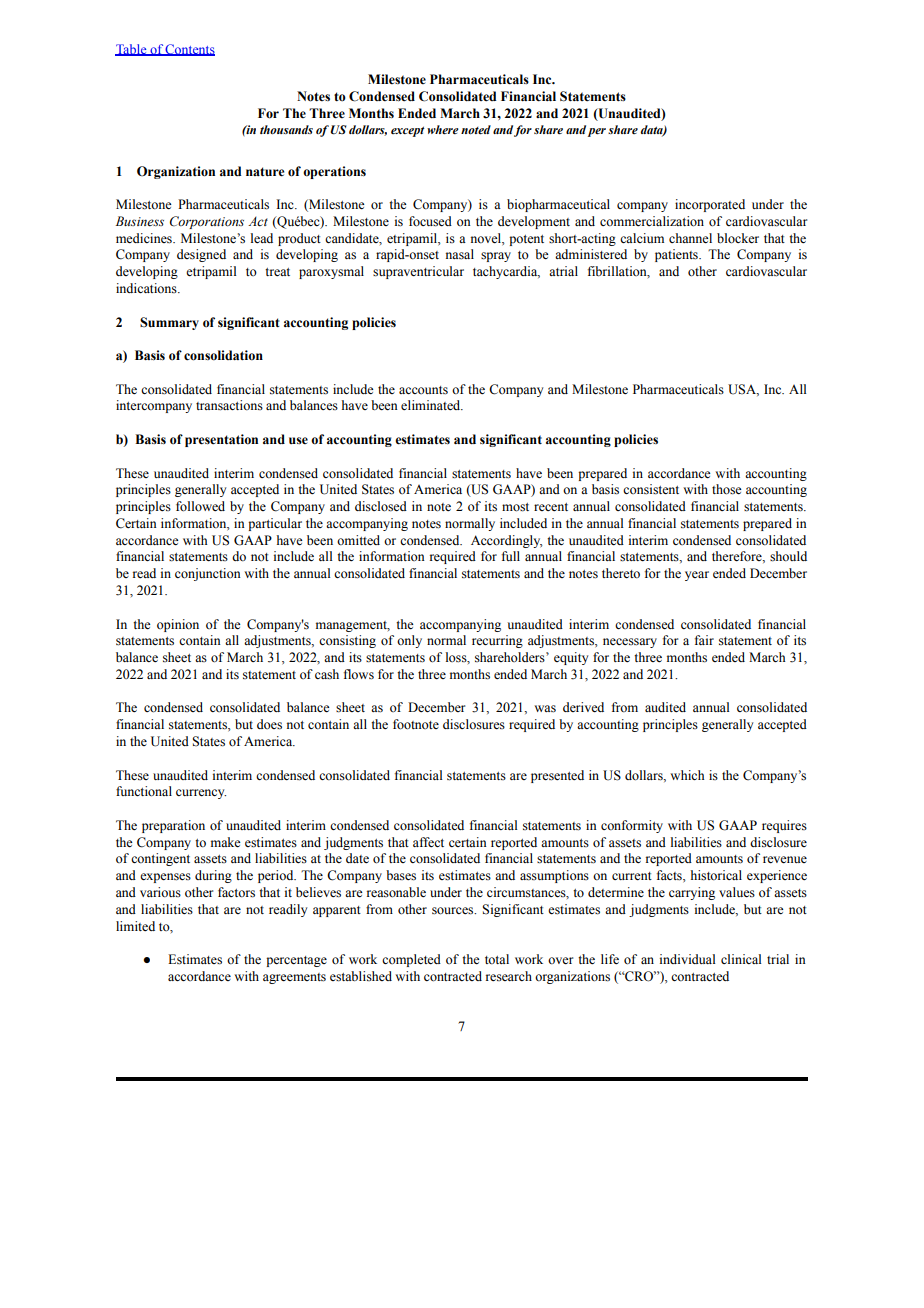 Image resolution: width=924 pixels, height=1308 pixels. Describe the element at coordinates (443, 130) in the screenshot. I see `where` at that location.
